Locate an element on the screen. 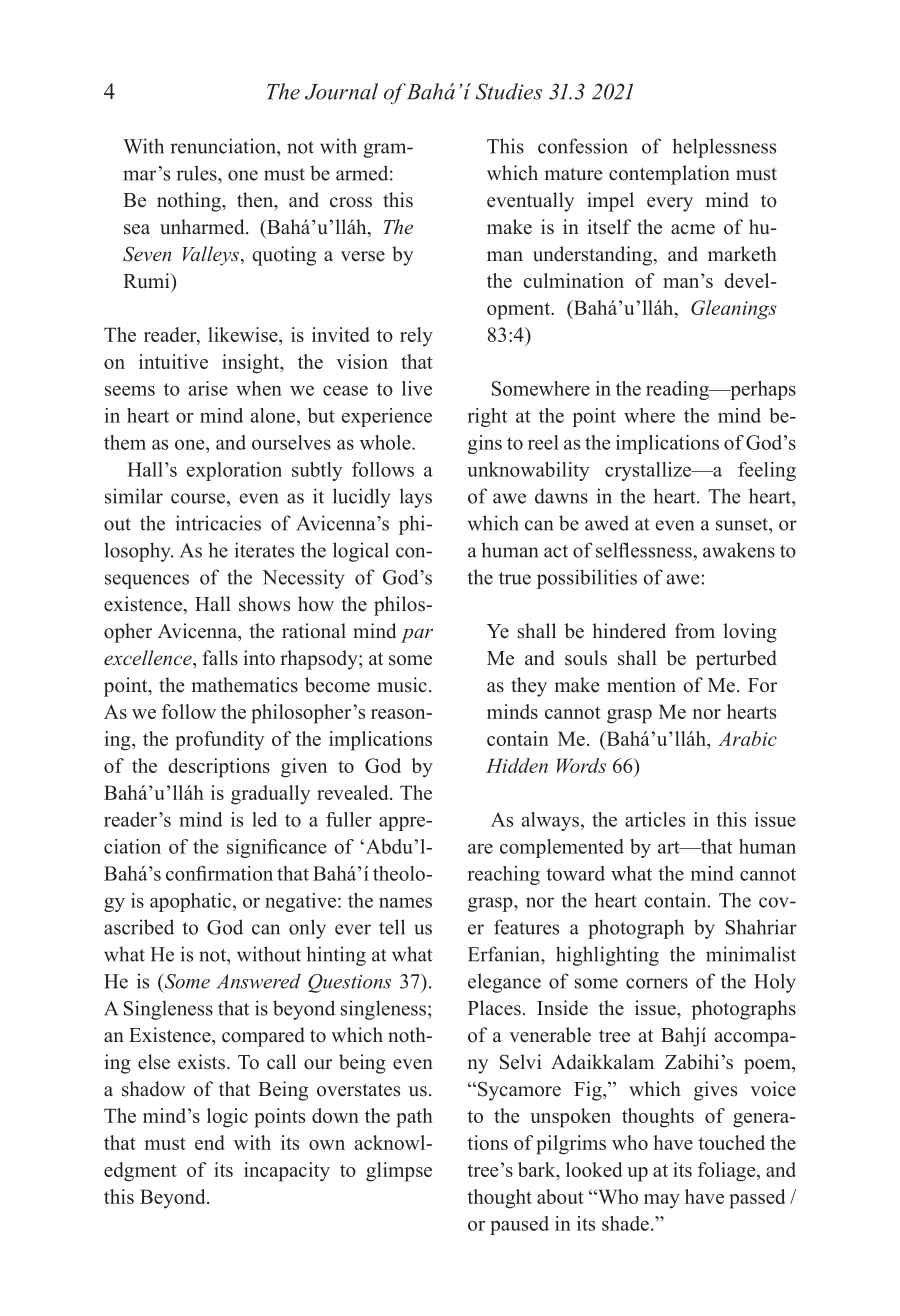 The image size is (900, 1316). gradually is located at coordinates (270, 795).
